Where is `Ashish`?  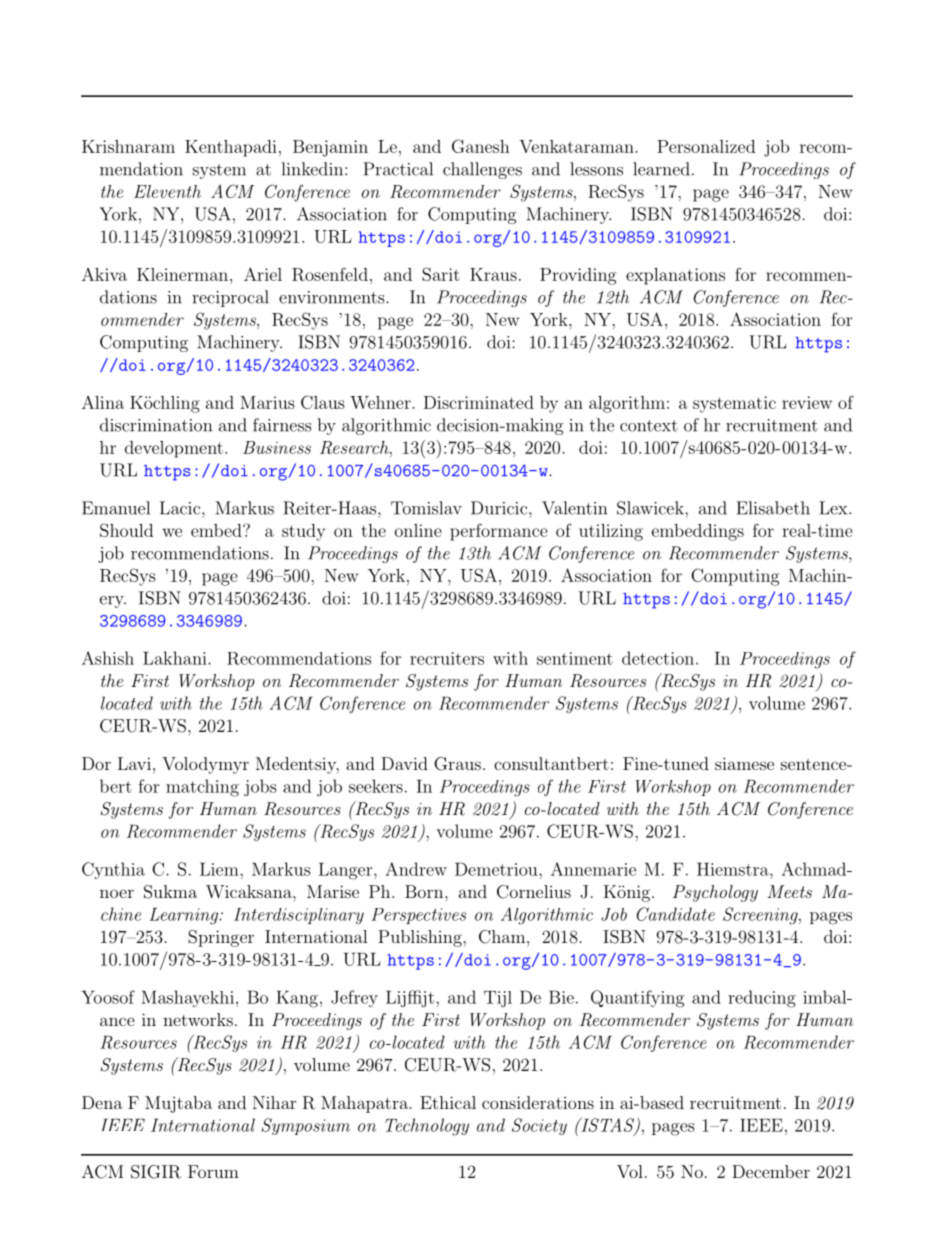
Ashish is located at coordinates (108, 658).
